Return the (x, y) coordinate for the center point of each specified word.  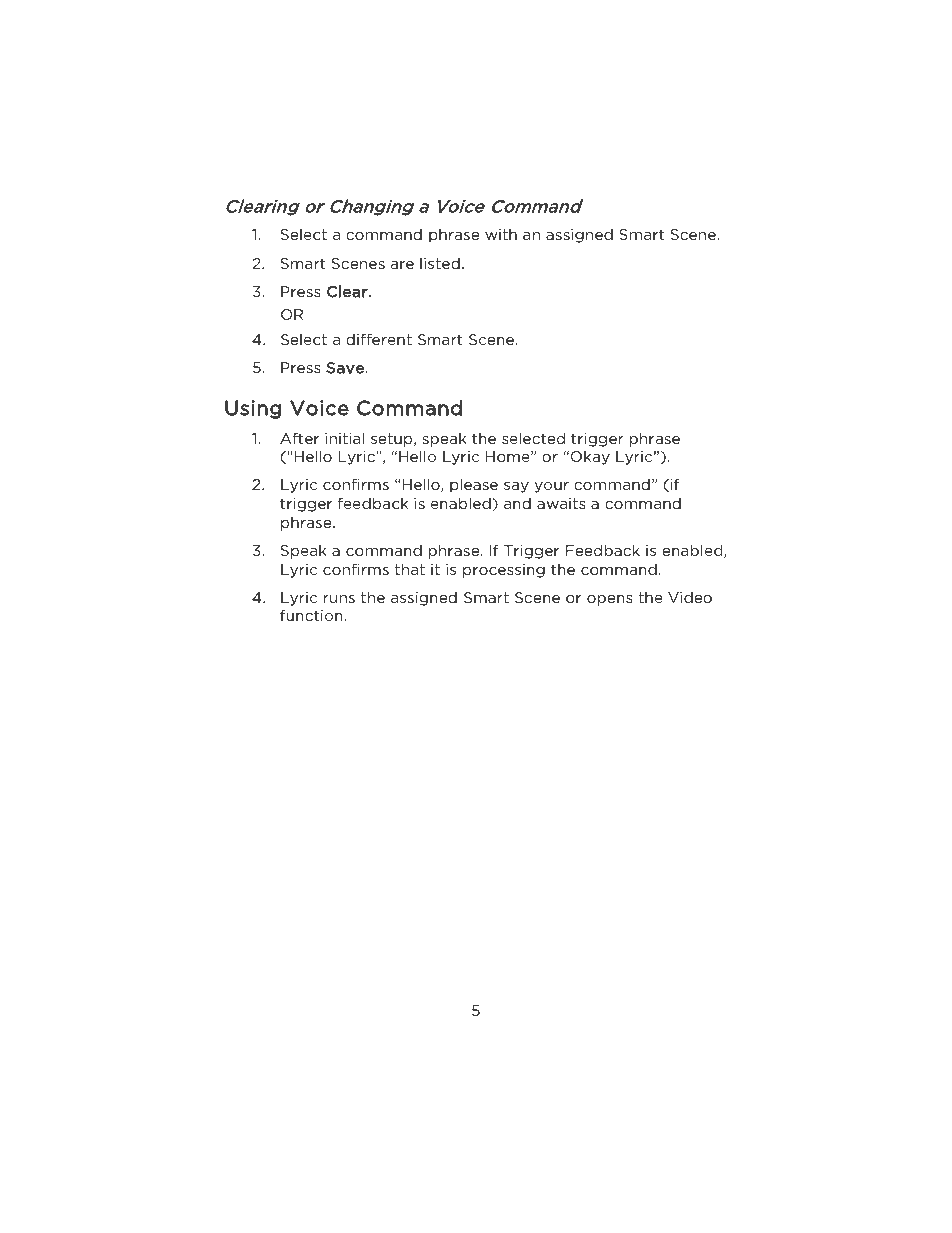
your (551, 487)
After (299, 438)
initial (344, 438)
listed (440, 263)
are (402, 265)
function (312, 615)
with (501, 234)
